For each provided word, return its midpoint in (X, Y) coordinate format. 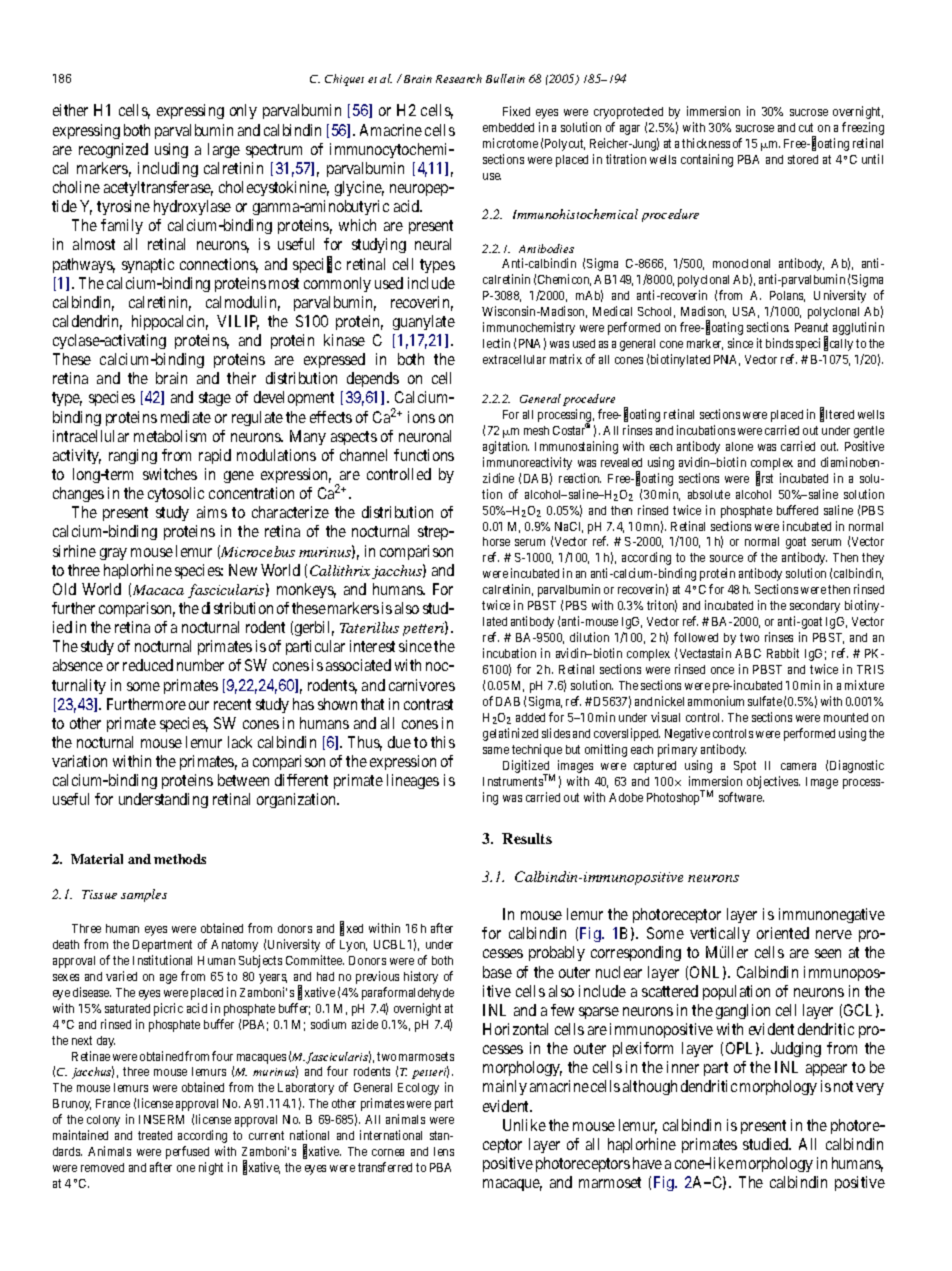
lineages (413, 781)
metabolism (170, 436)
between (243, 780)
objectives (773, 782)
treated (155, 1135)
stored (803, 159)
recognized (113, 150)
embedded (508, 127)
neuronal (425, 436)
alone (739, 446)
